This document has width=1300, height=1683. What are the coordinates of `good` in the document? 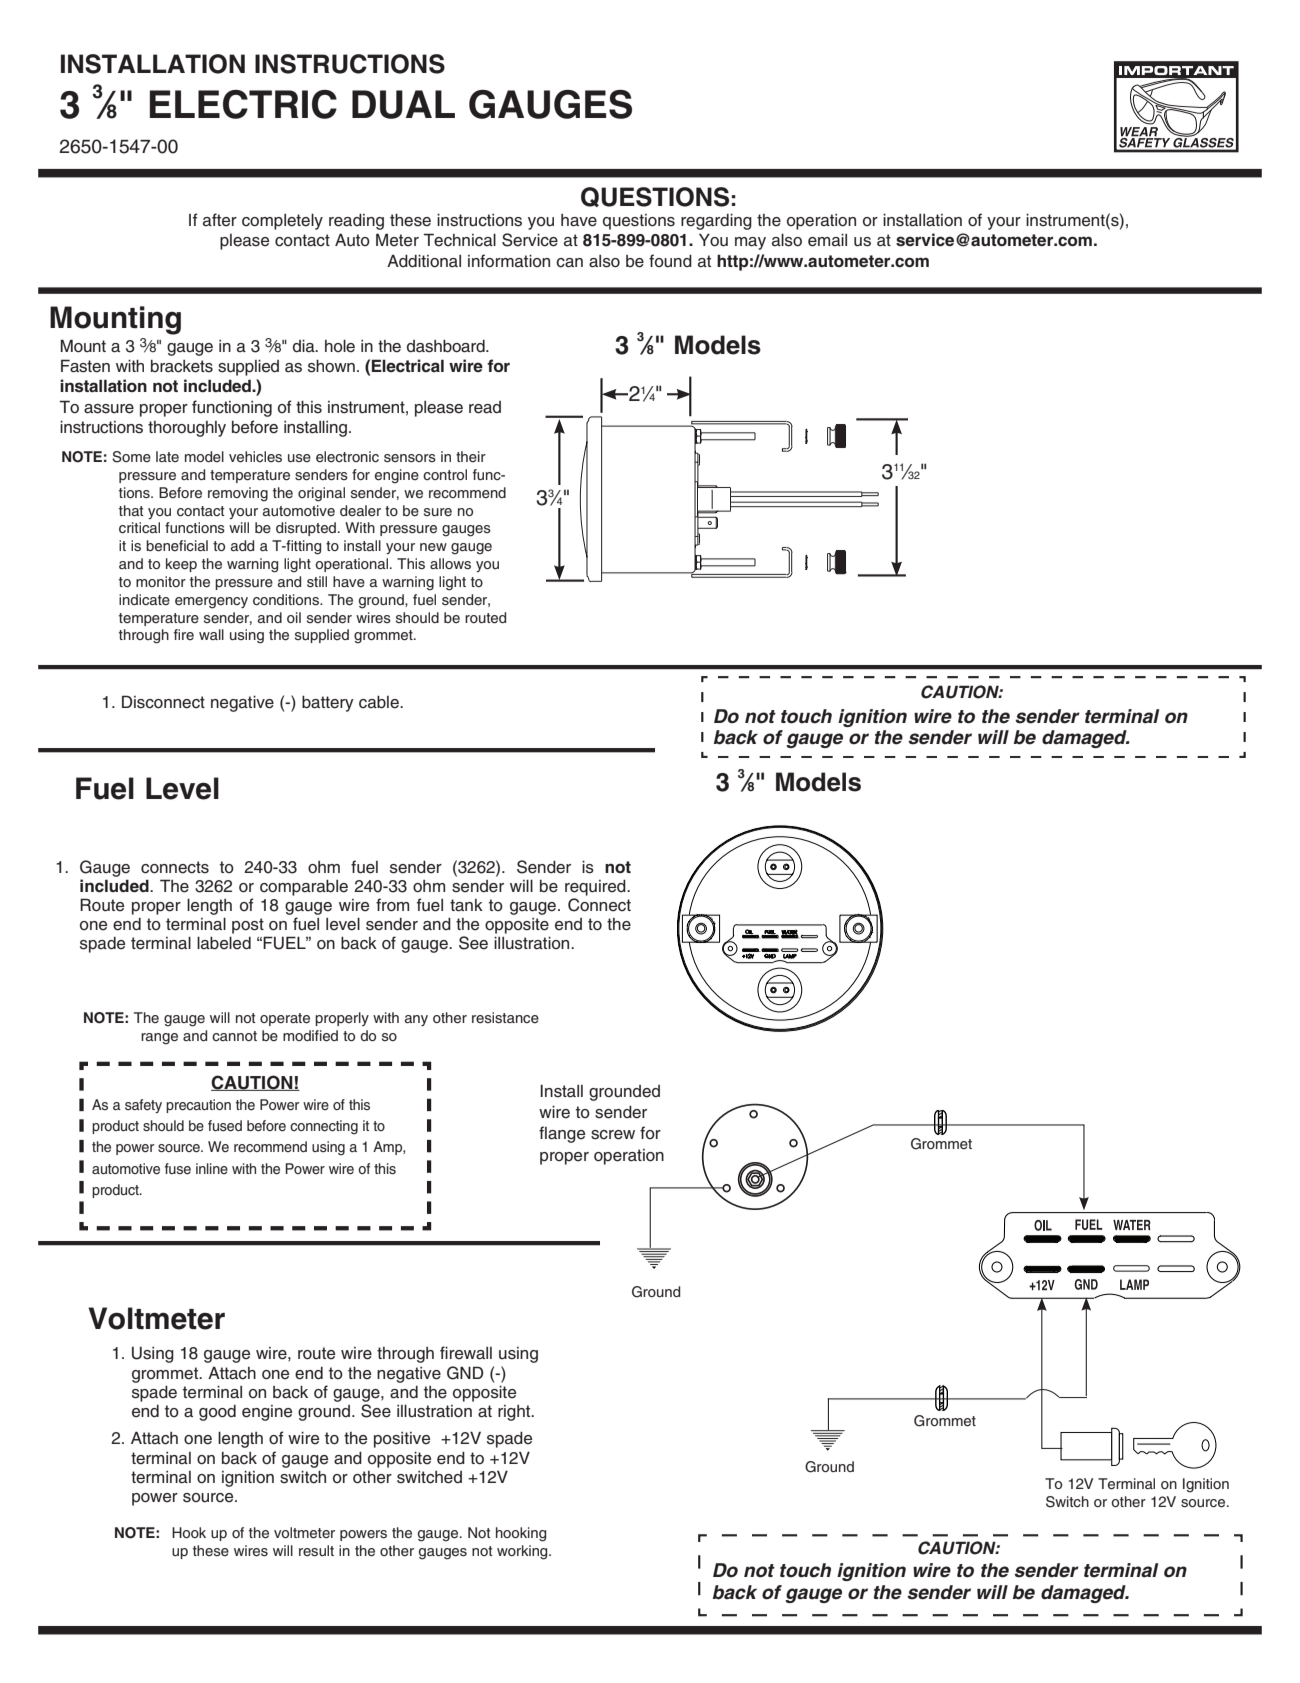 It's located at (217, 1413).
